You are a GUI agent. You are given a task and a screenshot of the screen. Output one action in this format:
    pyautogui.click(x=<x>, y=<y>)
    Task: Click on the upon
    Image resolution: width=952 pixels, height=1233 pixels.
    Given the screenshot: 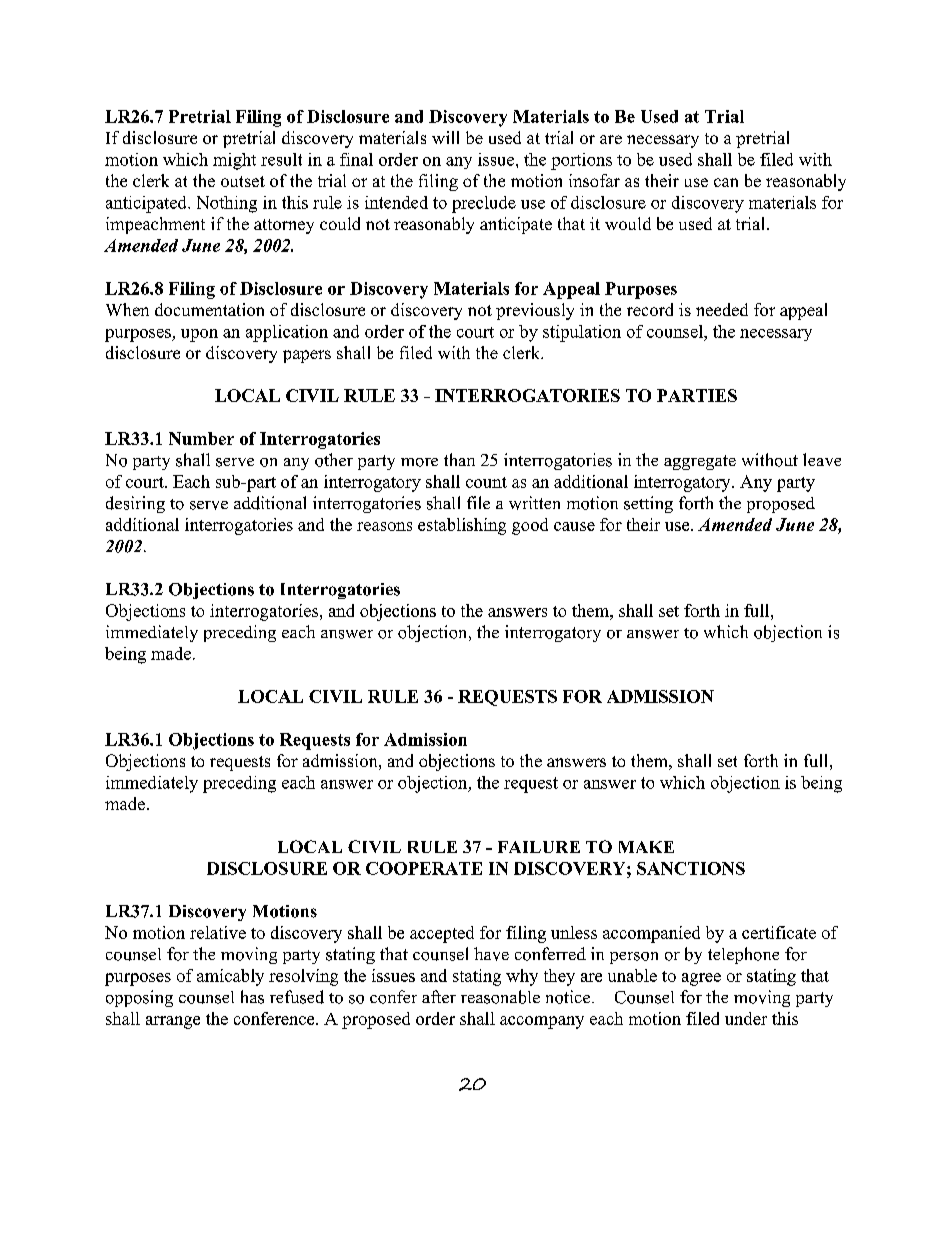 What is the action you would take?
    pyautogui.click(x=199, y=335)
